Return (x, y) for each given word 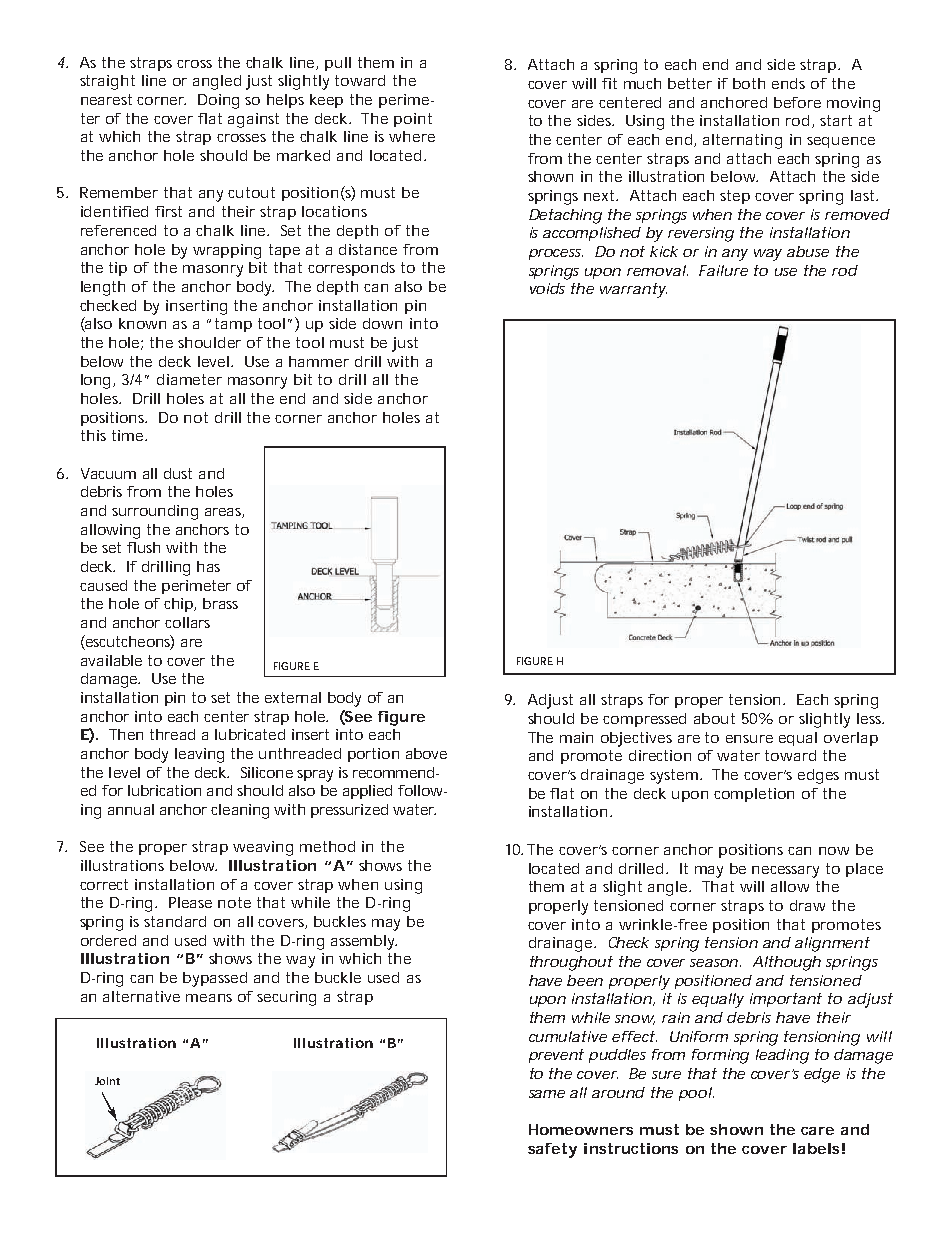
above (426, 753)
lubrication (164, 790)
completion (754, 795)
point (413, 120)
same (547, 1094)
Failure (723, 270)
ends (788, 83)
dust (178, 473)
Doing (218, 101)
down (382, 323)
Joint (107, 1081)
